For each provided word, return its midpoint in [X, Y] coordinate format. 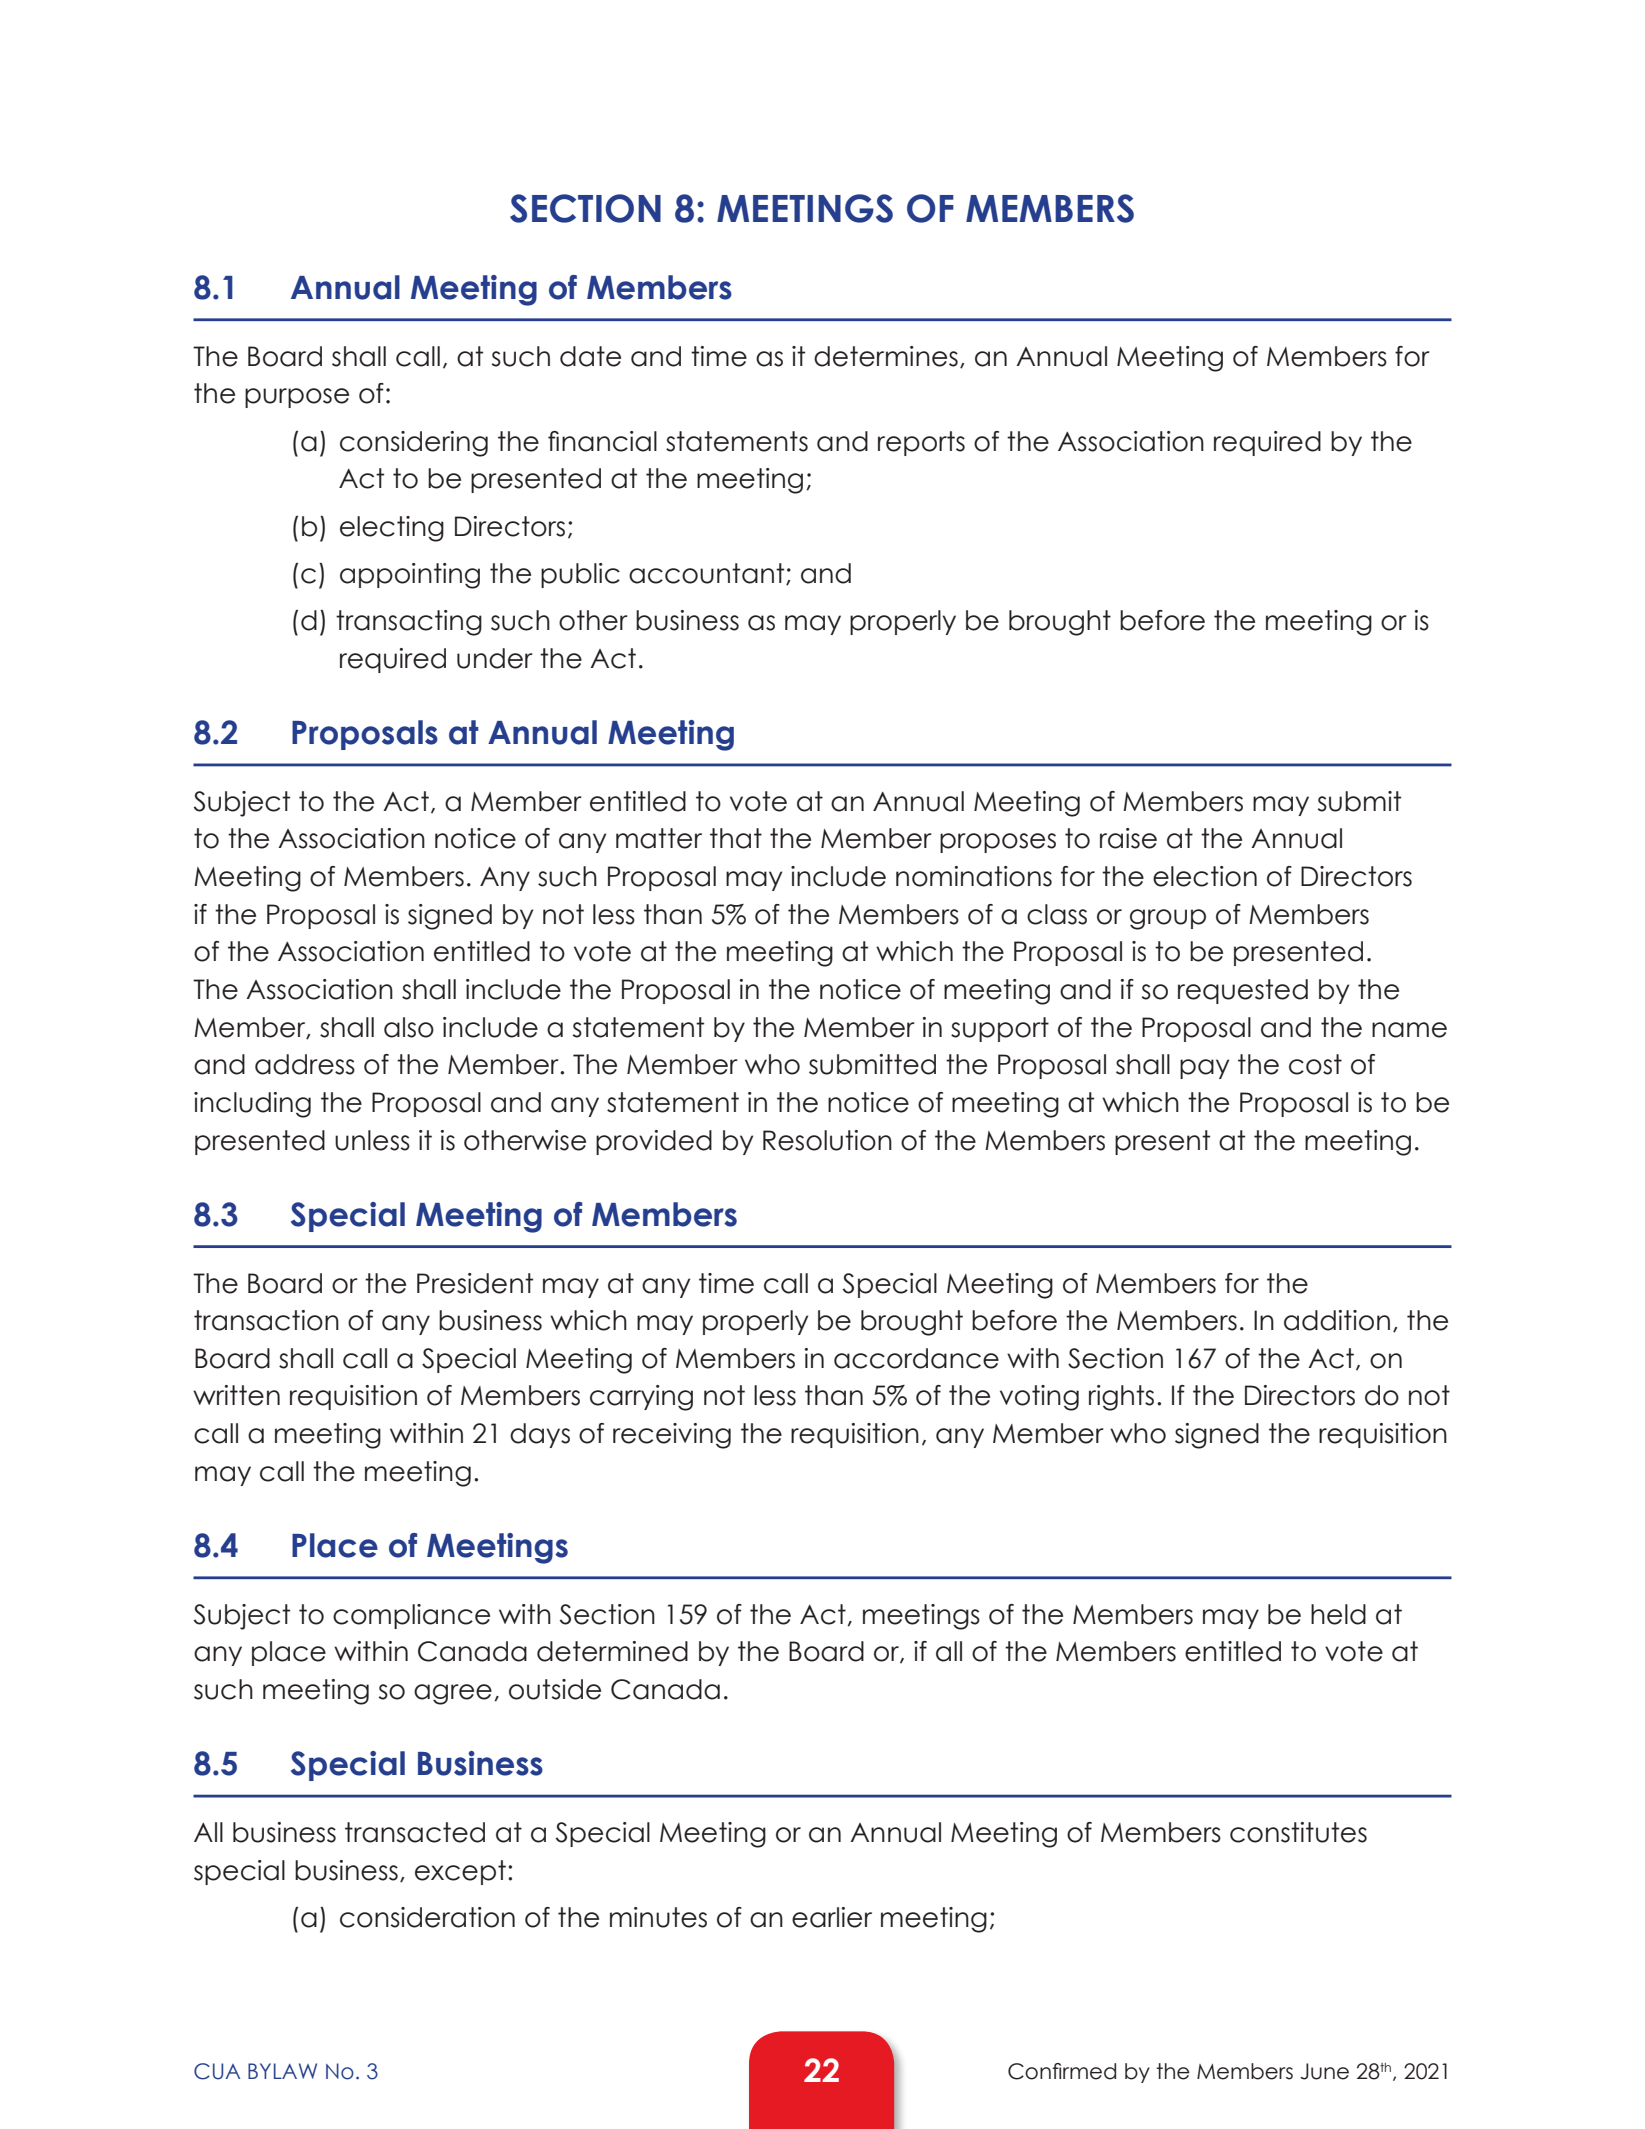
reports [921, 443]
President [475, 1283]
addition [1337, 1320]
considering [414, 444]
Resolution [827, 1140]
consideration [427, 1917]
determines [886, 356]
